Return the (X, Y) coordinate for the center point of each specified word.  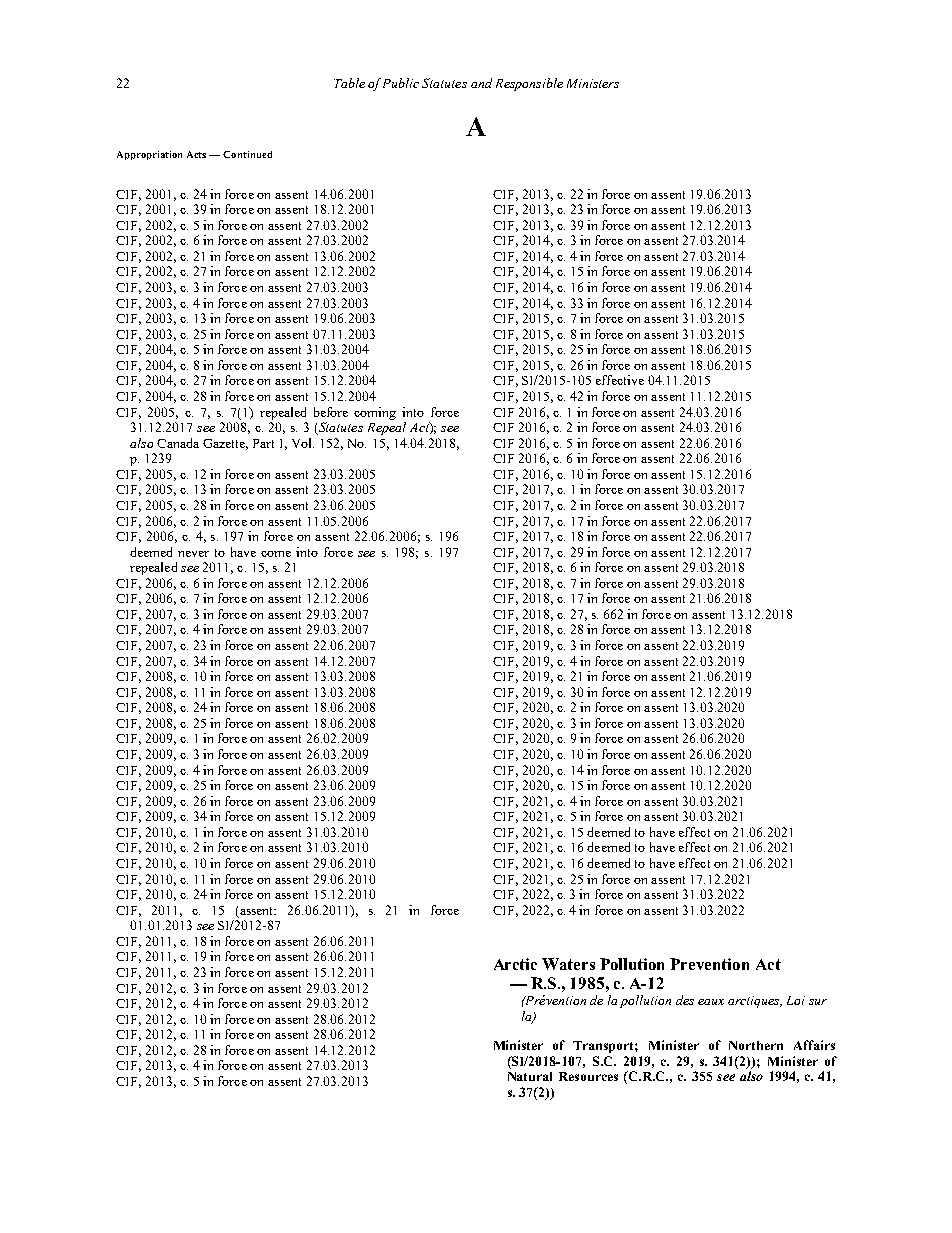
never (193, 554)
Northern (756, 1045)
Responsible (529, 84)
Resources (588, 1076)
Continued (247, 154)
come (276, 554)
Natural (530, 1076)
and (481, 83)
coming (375, 413)
